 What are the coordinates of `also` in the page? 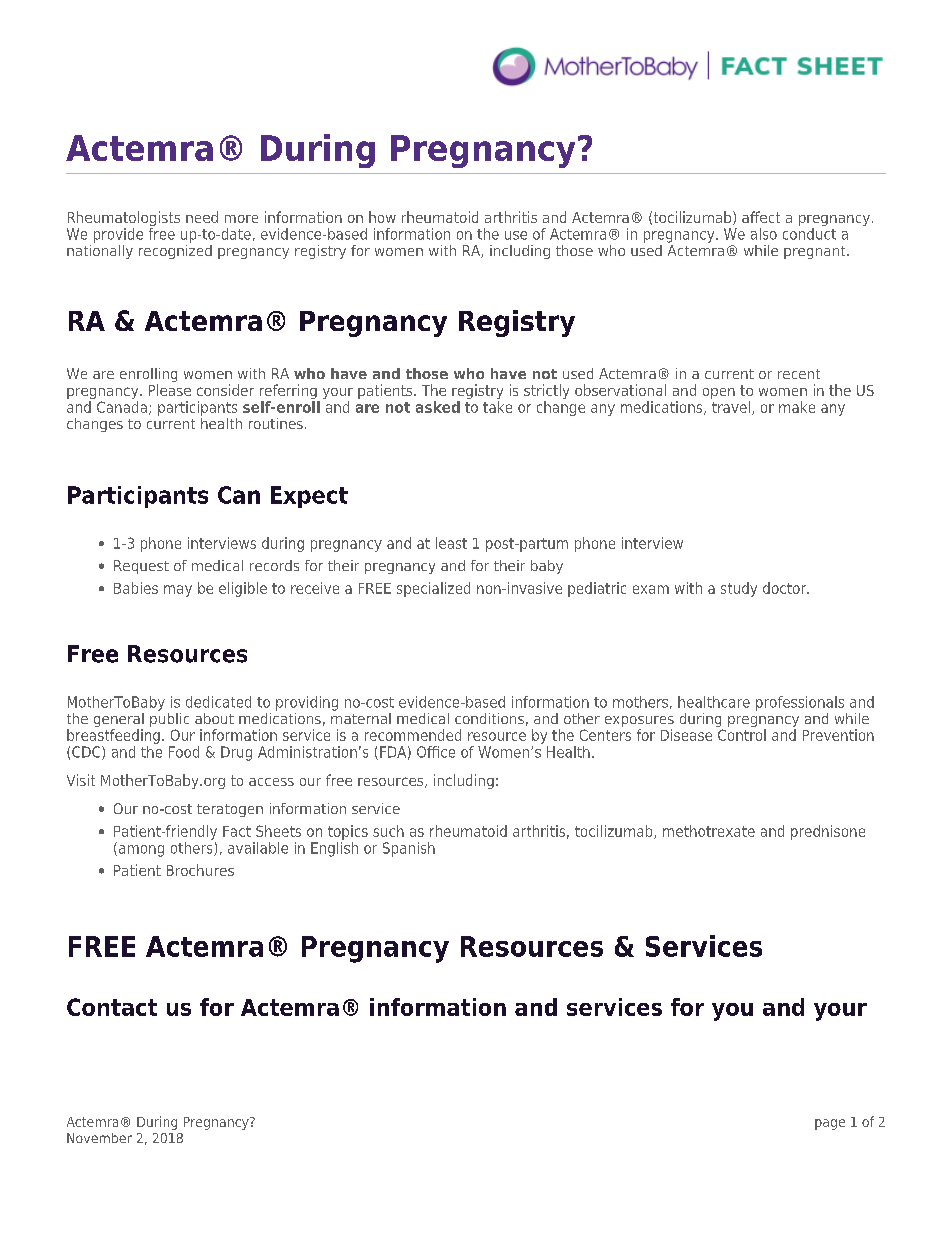 It's located at (764, 234).
